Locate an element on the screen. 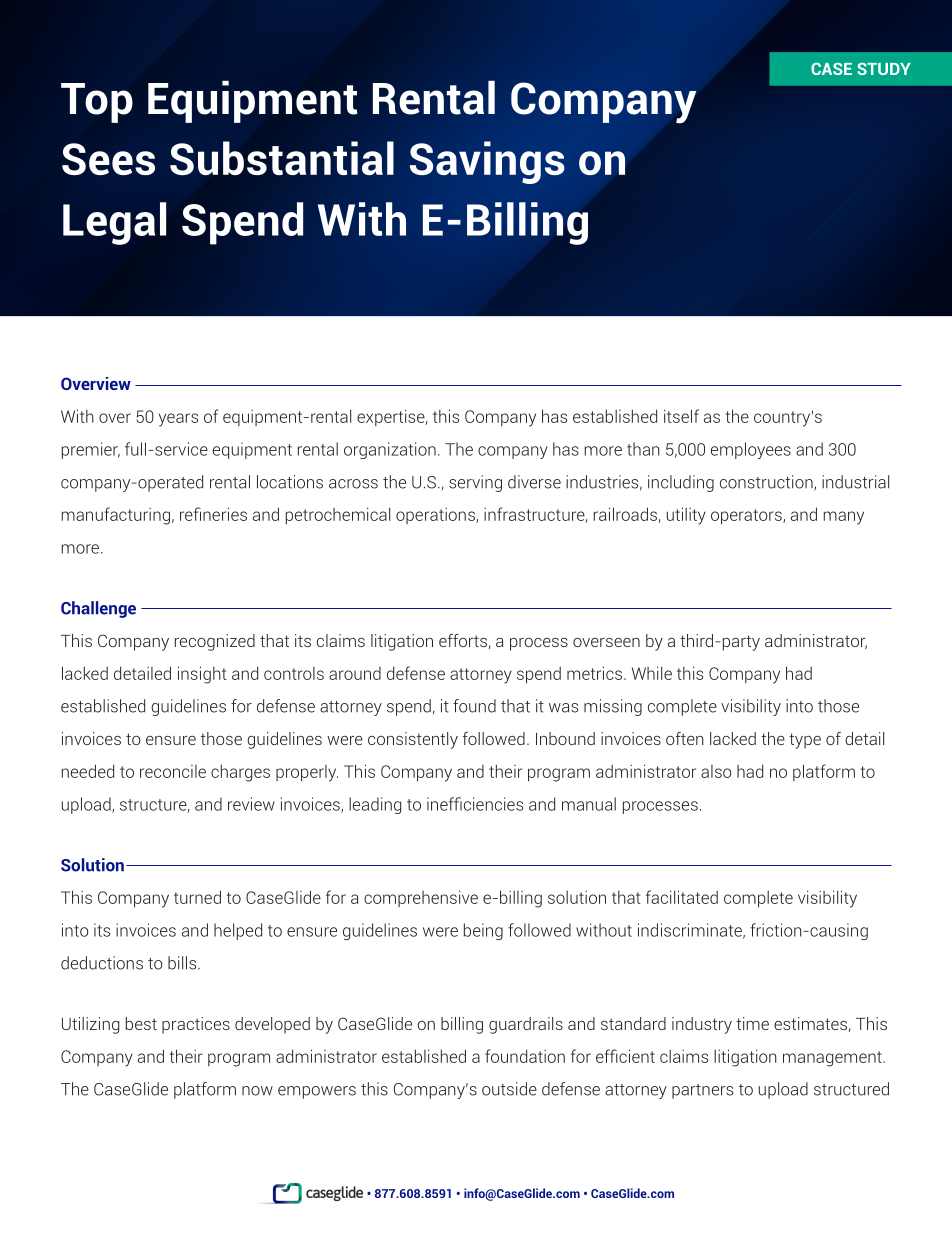 The height and width of the screenshot is (1233, 952). employees is located at coordinates (751, 450).
